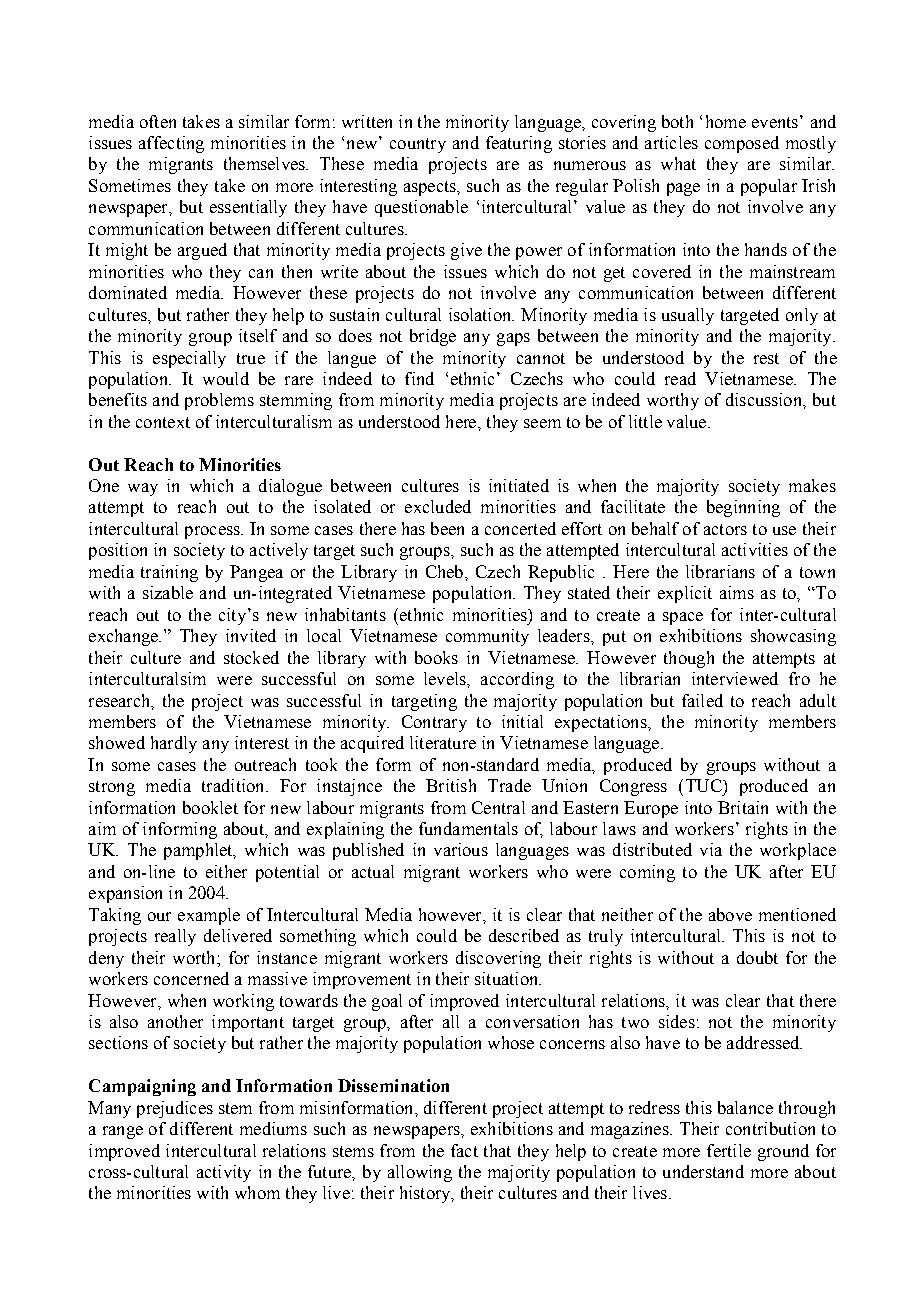  I want to click on discussion, so click(765, 399).
